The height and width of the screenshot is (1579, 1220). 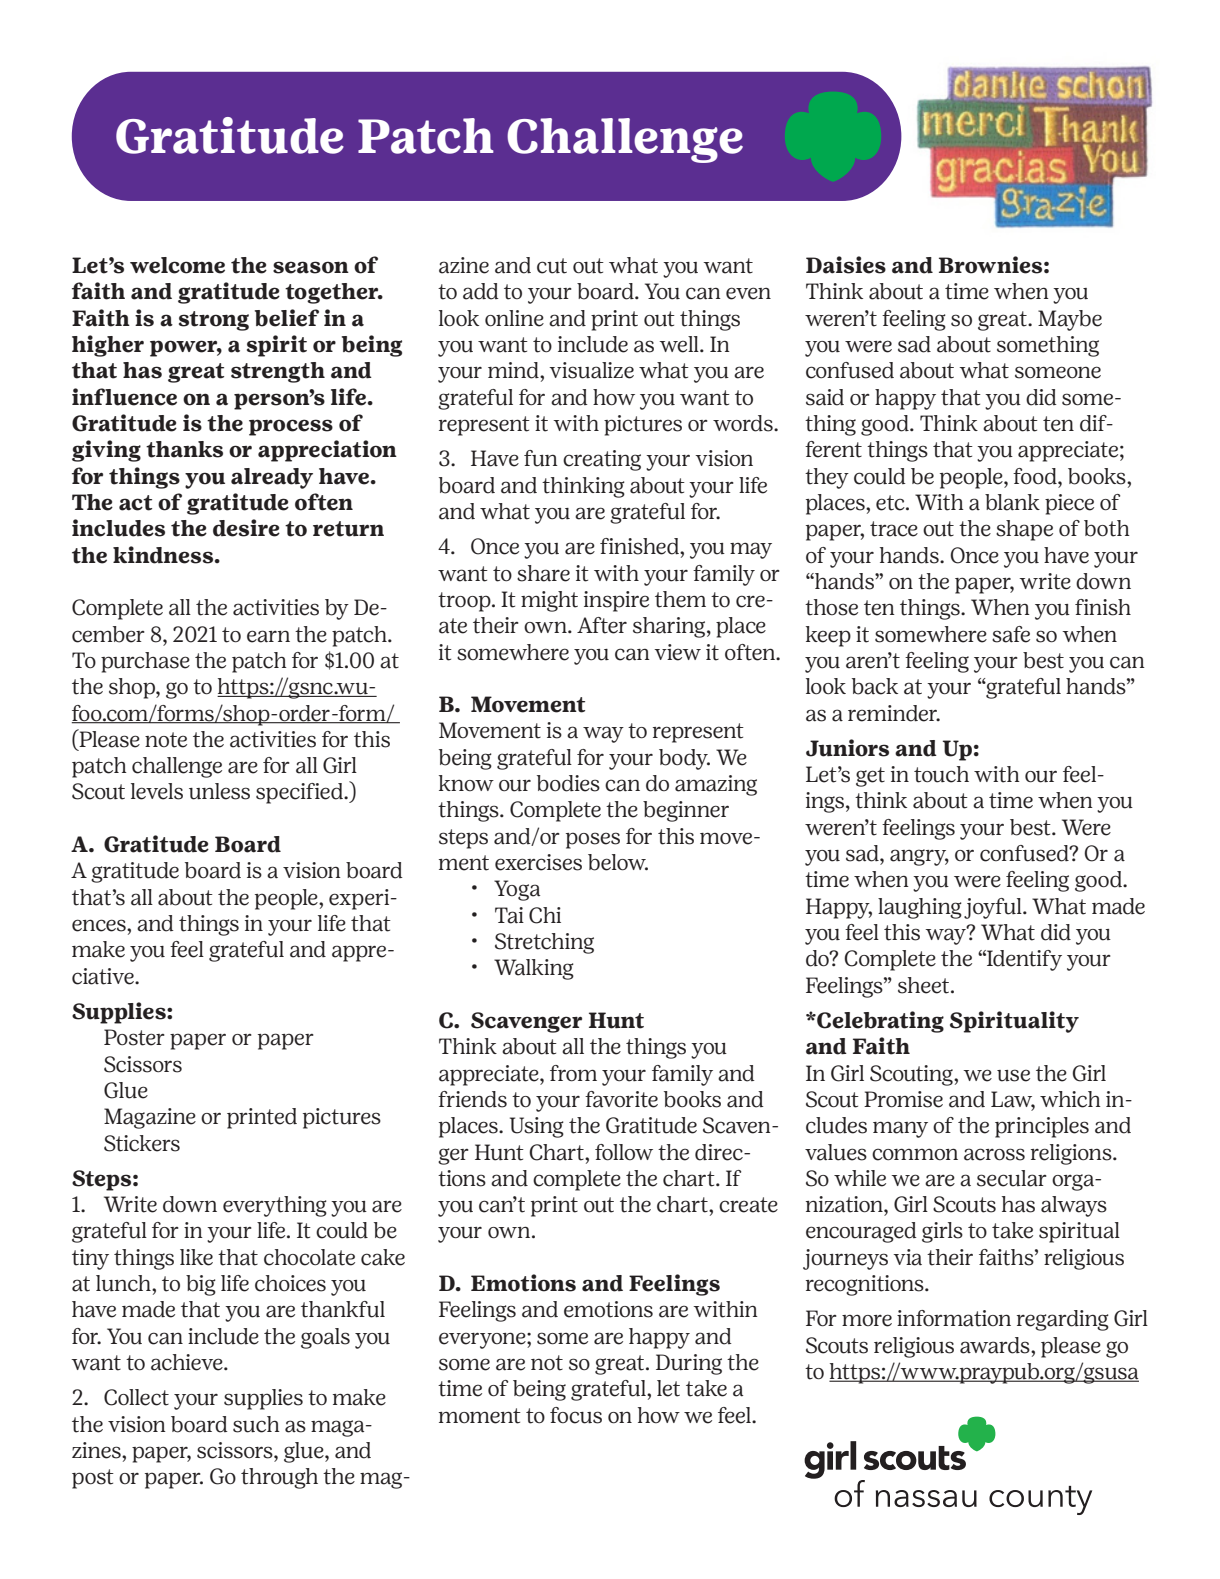 I want to click on unless, so click(x=219, y=791).
